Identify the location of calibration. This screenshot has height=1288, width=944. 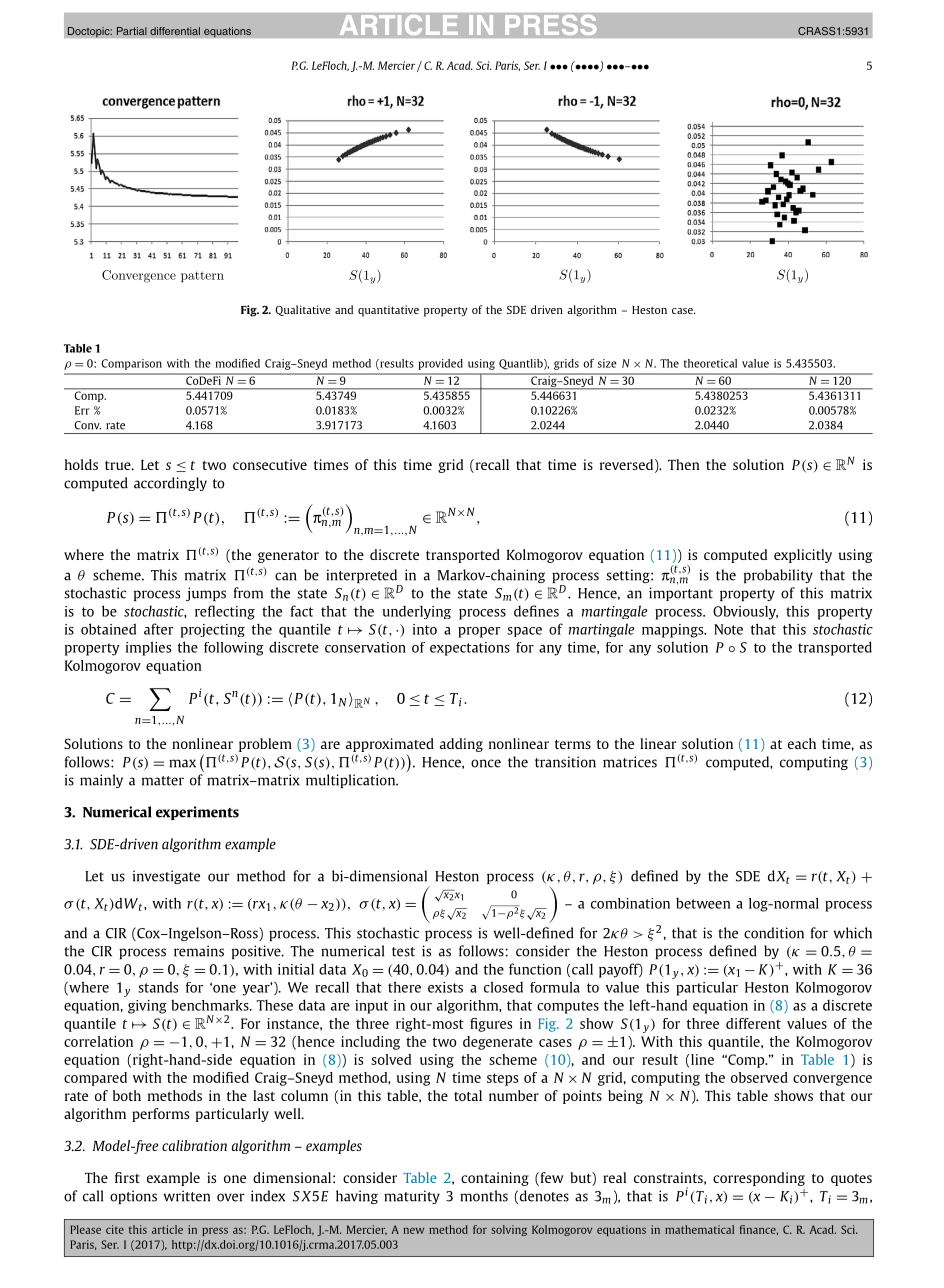
(194, 1145).
